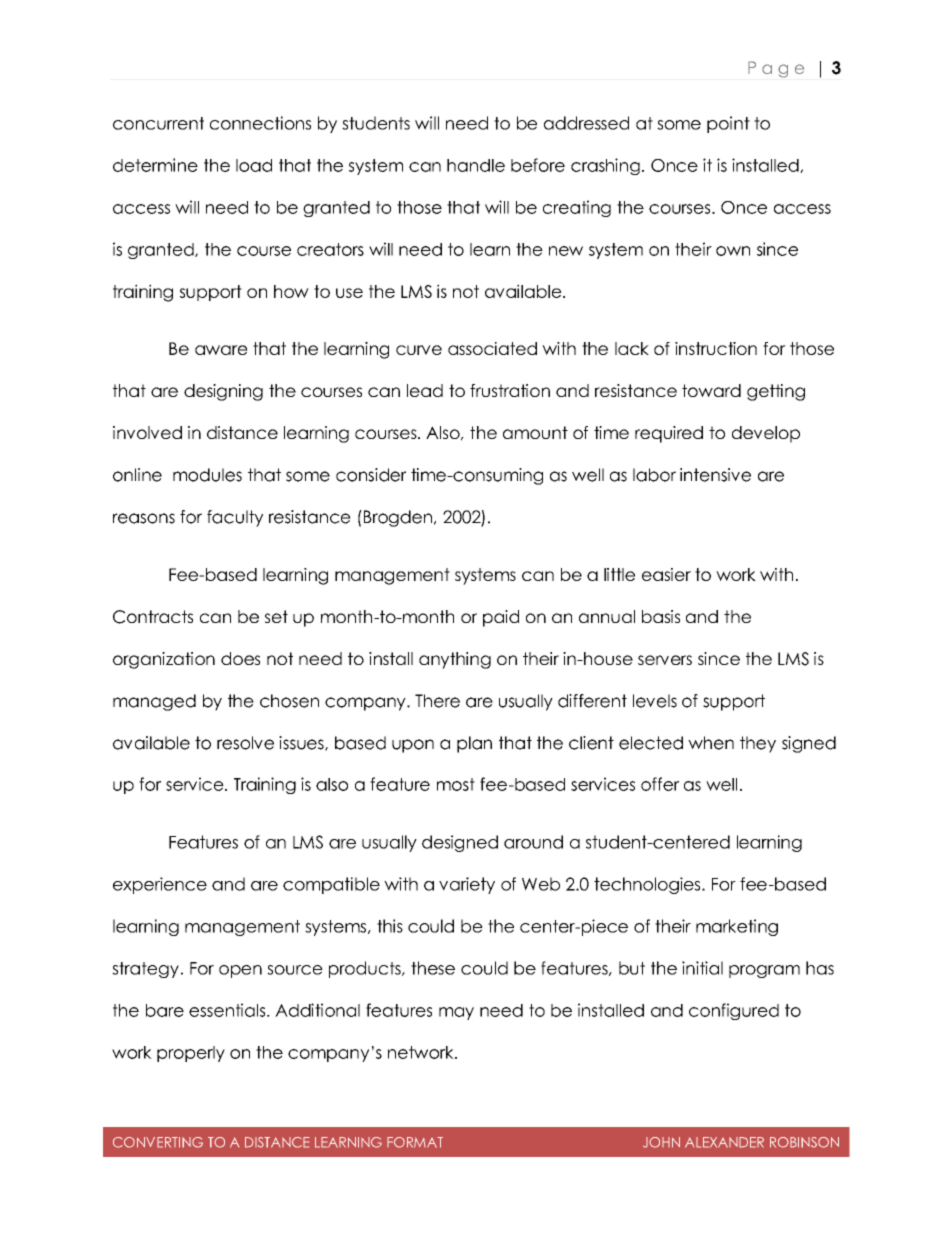 The height and width of the screenshot is (1233, 952). What do you see at coordinates (501, 618) in the screenshot?
I see `paid` at bounding box center [501, 618].
